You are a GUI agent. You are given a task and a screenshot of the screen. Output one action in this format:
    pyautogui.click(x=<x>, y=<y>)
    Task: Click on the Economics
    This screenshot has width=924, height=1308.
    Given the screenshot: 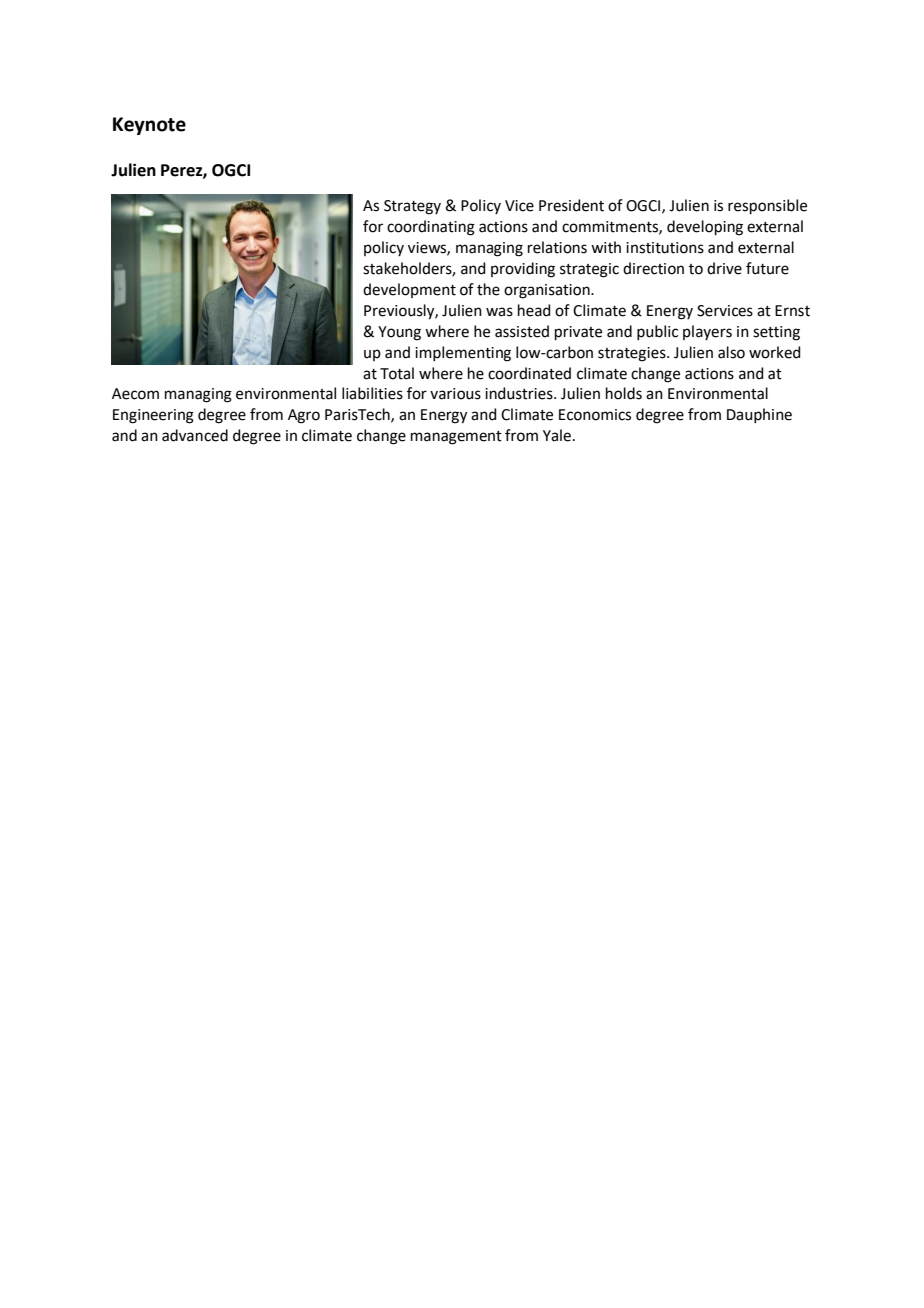 What is the action you would take?
    pyautogui.click(x=595, y=415)
